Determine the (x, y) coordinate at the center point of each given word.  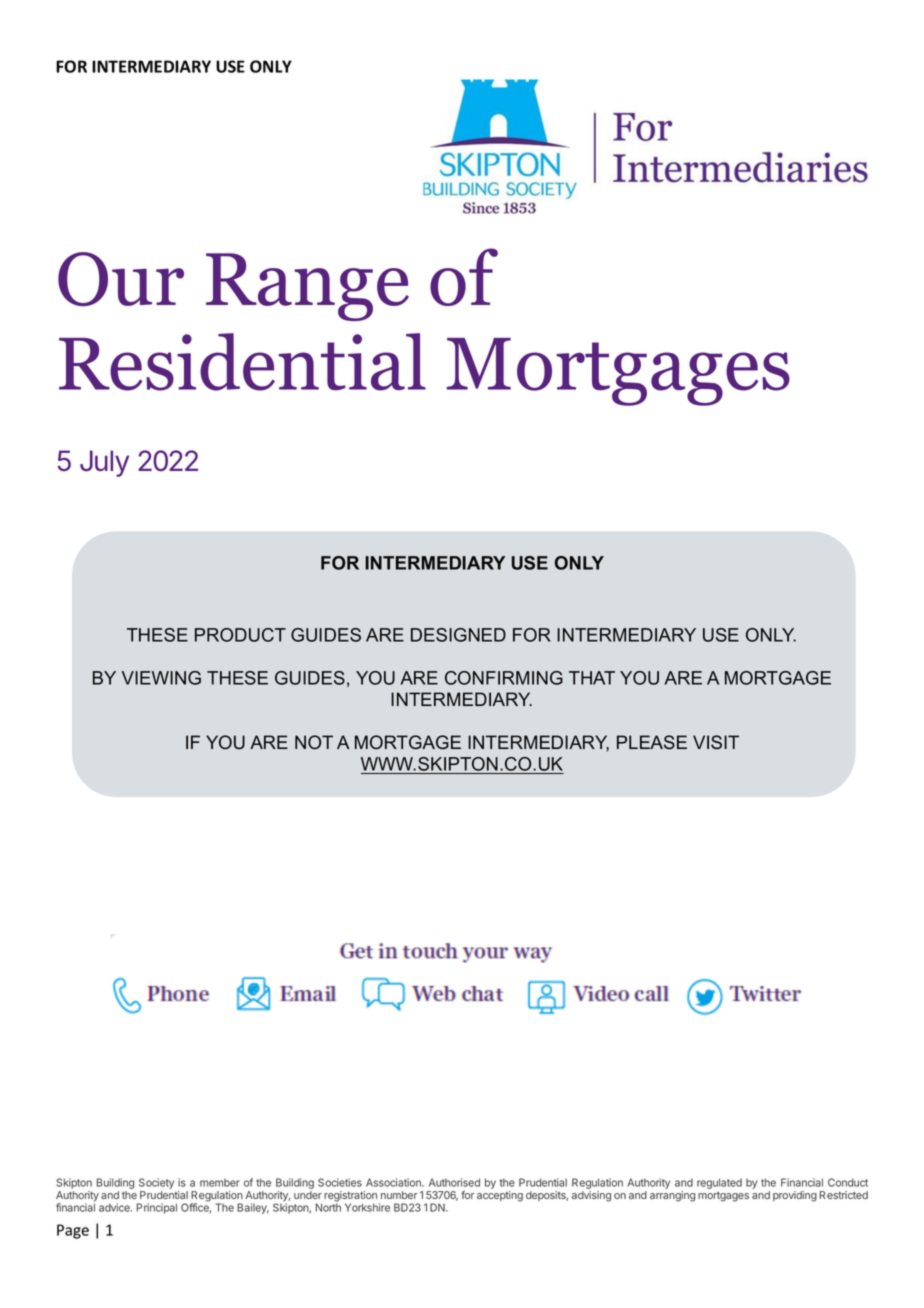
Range (307, 287)
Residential (242, 362)
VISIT (716, 742)
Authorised (454, 1182)
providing (795, 1196)
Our (121, 279)
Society (156, 1185)
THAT (592, 678)
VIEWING (161, 678)
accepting (500, 1196)
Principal (156, 1208)
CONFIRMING (504, 678)
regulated (719, 1183)
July (104, 463)
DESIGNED (458, 635)
